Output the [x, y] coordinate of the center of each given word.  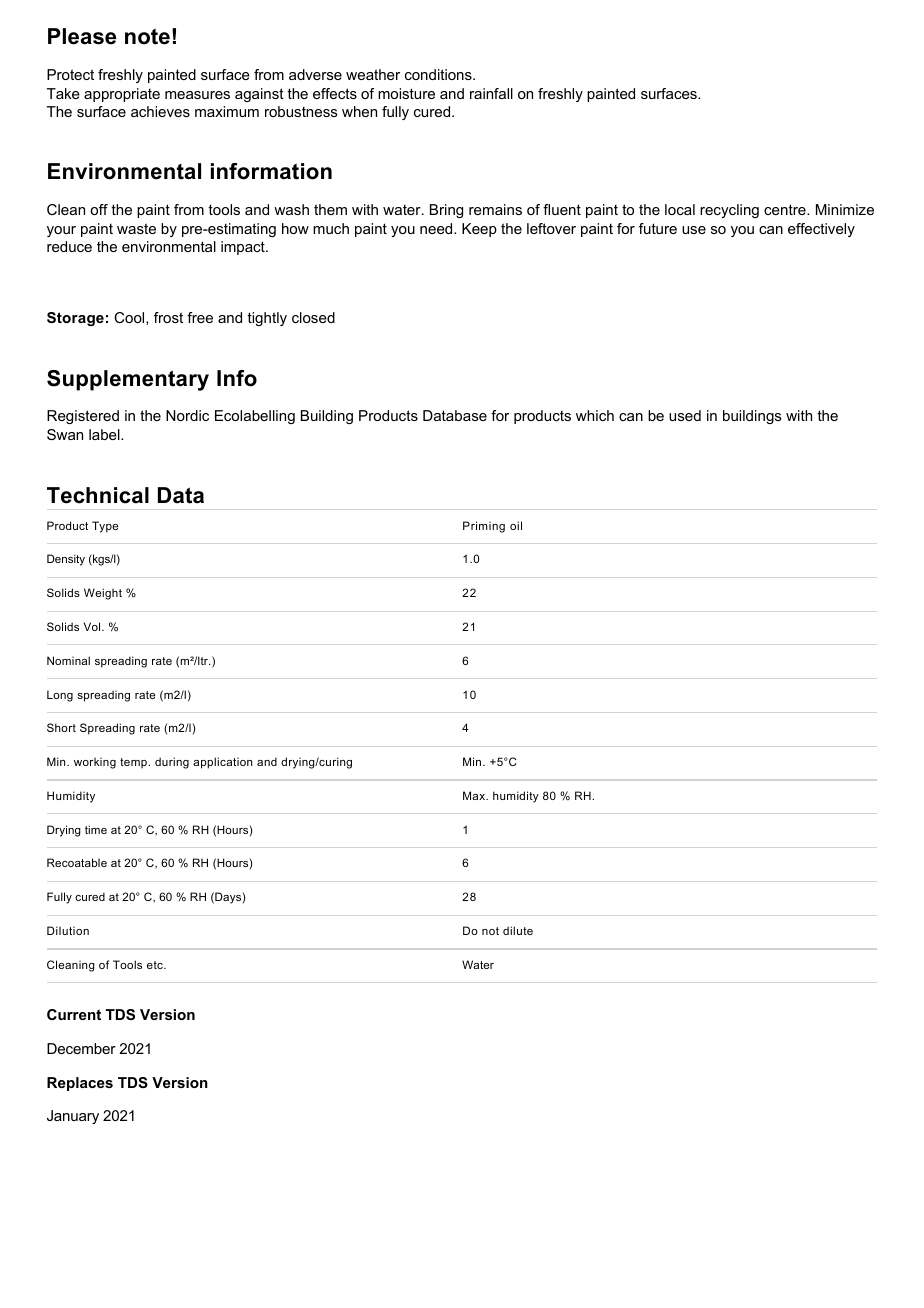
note [147, 36]
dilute [518, 930]
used [685, 415]
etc [156, 965]
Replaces [80, 1084]
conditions [439, 74]
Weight [103, 594]
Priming [484, 527]
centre [786, 209]
